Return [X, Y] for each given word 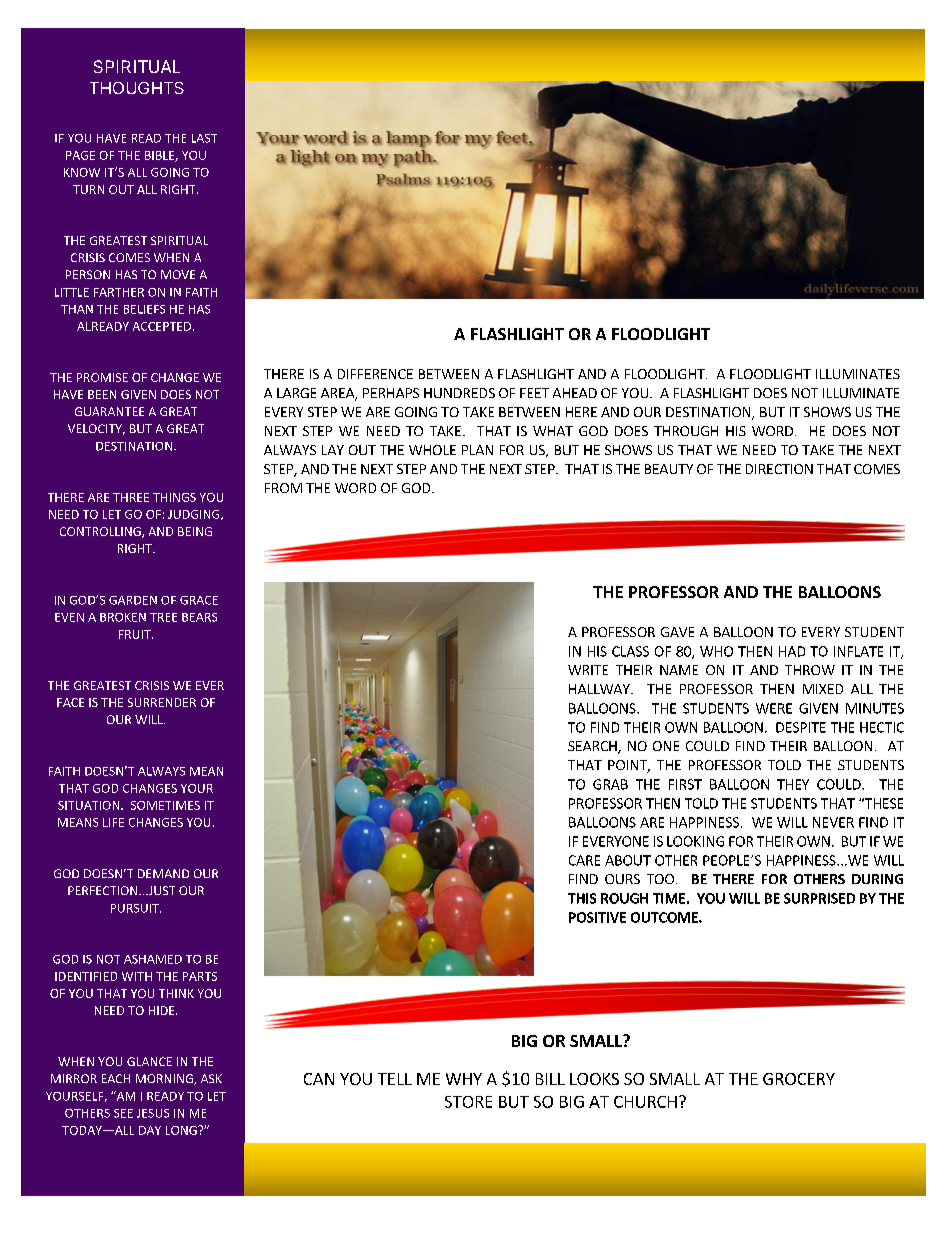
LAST [204, 138]
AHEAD [575, 393]
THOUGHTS [137, 88]
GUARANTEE [109, 411]
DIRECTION [779, 469]
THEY [793, 784]
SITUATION [90, 805]
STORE [468, 1102]
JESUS [153, 1113]
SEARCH [593, 747]
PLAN [477, 450]
